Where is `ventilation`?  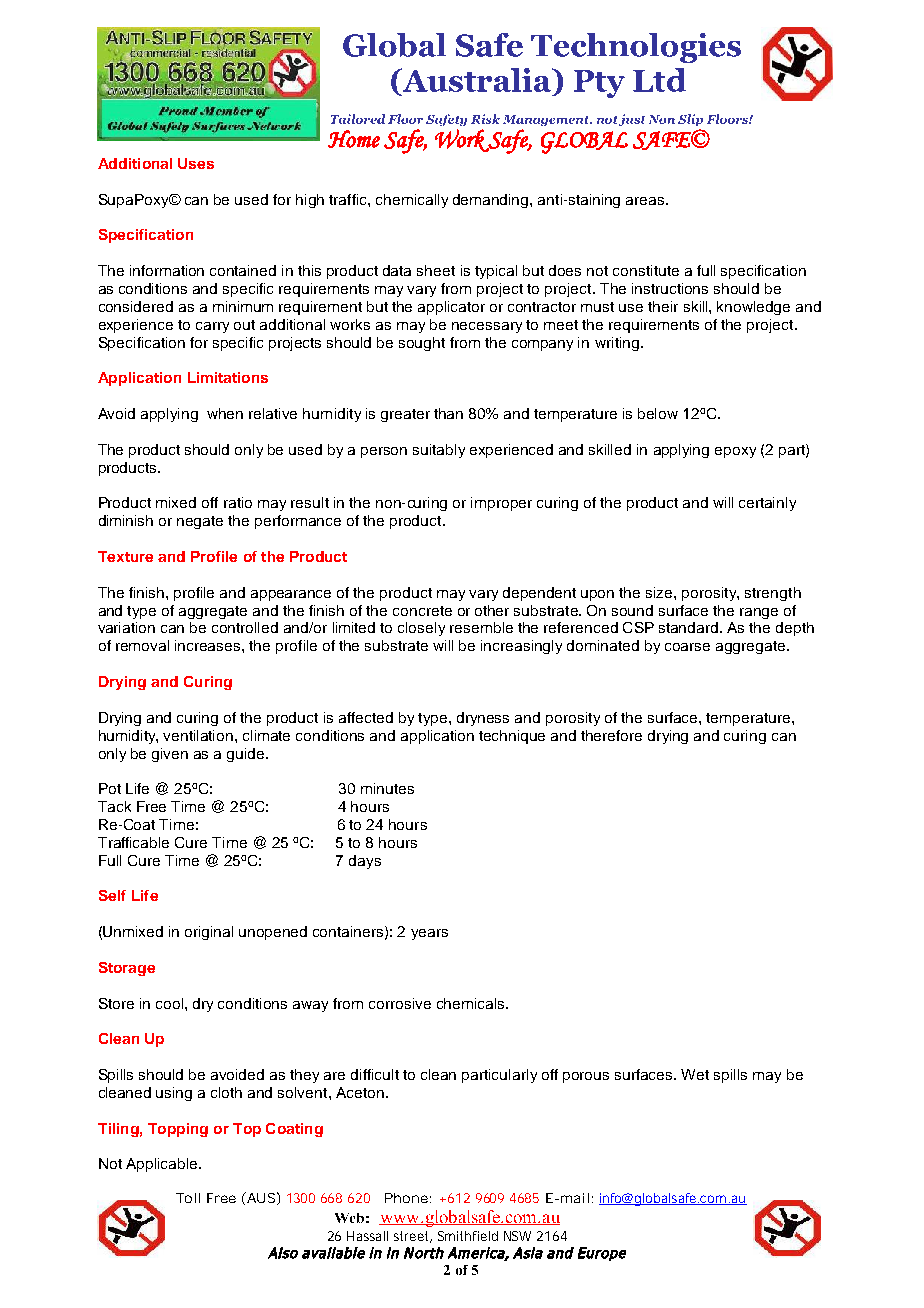
ventilation is located at coordinates (199, 735).
